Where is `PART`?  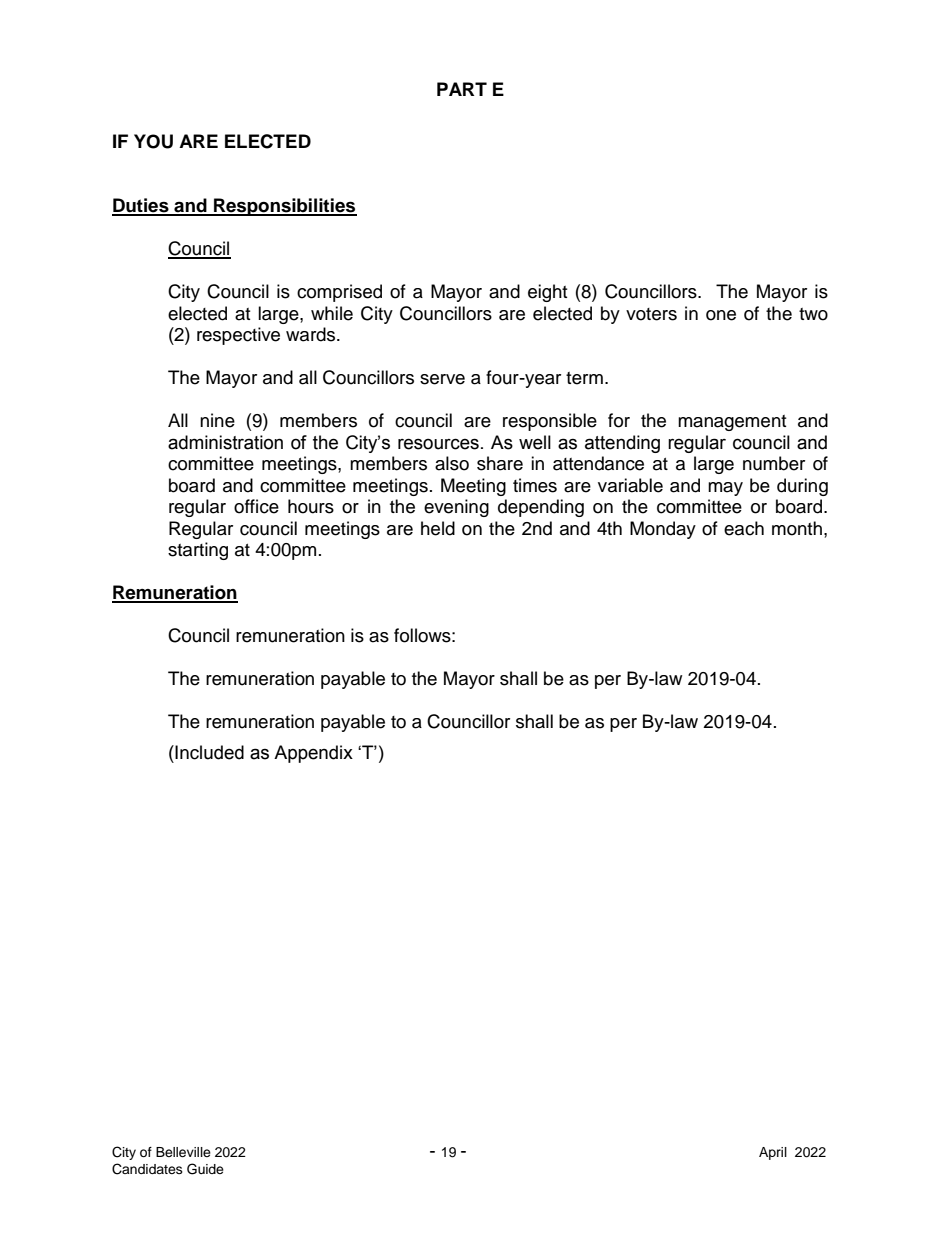
PART is located at coordinates (462, 89).
